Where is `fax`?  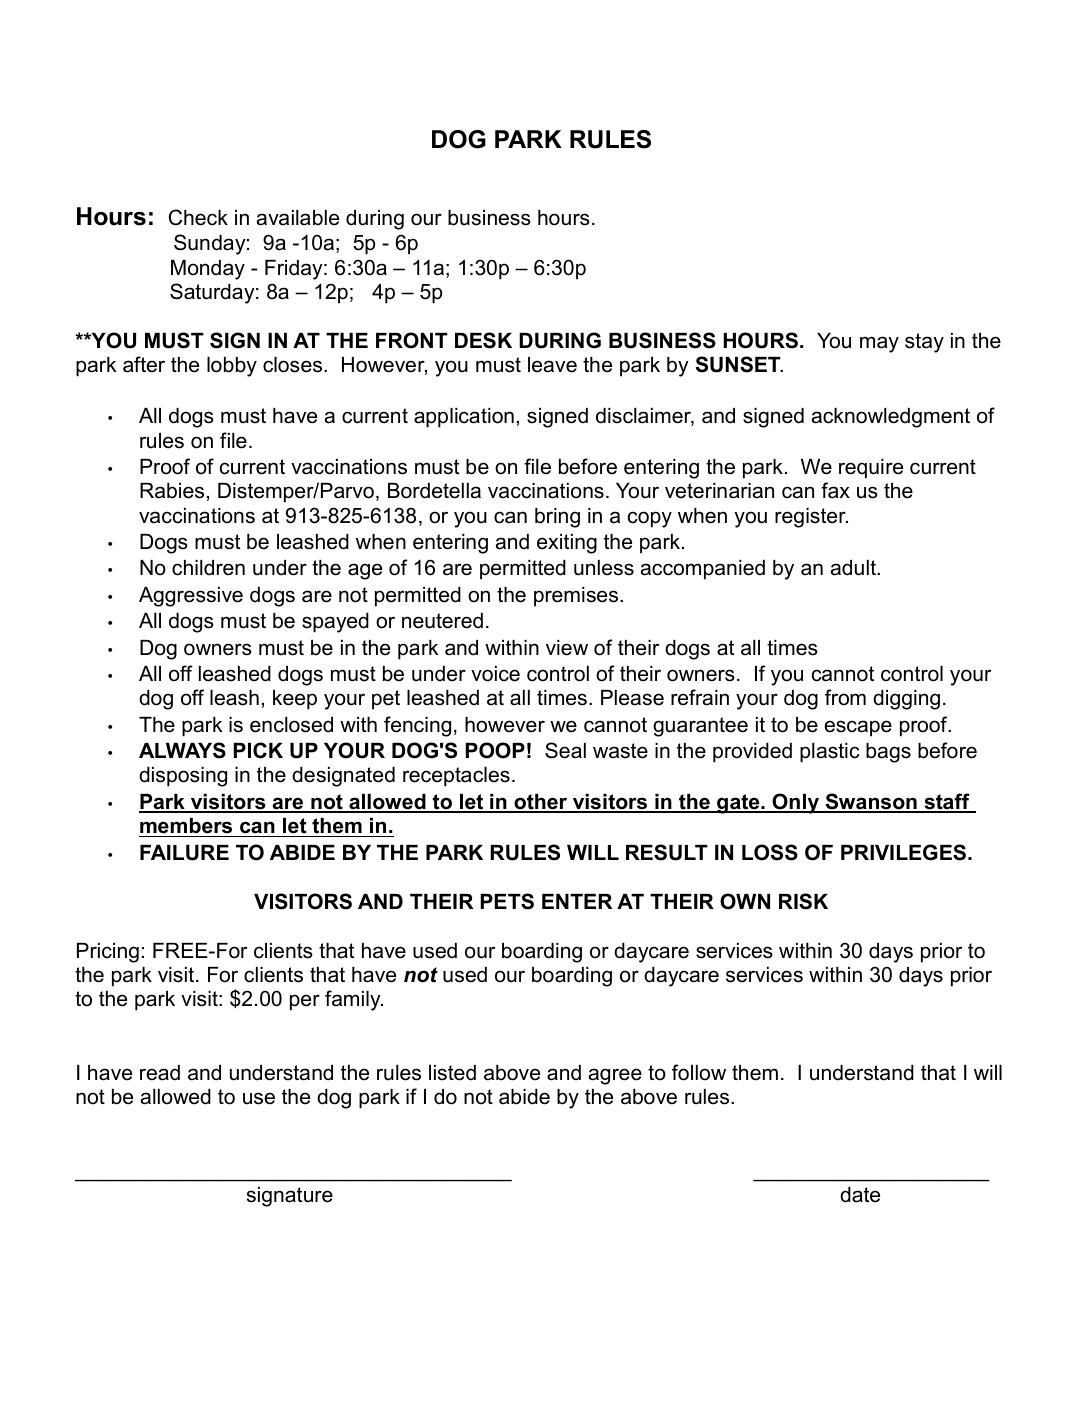
fax is located at coordinates (835, 490).
